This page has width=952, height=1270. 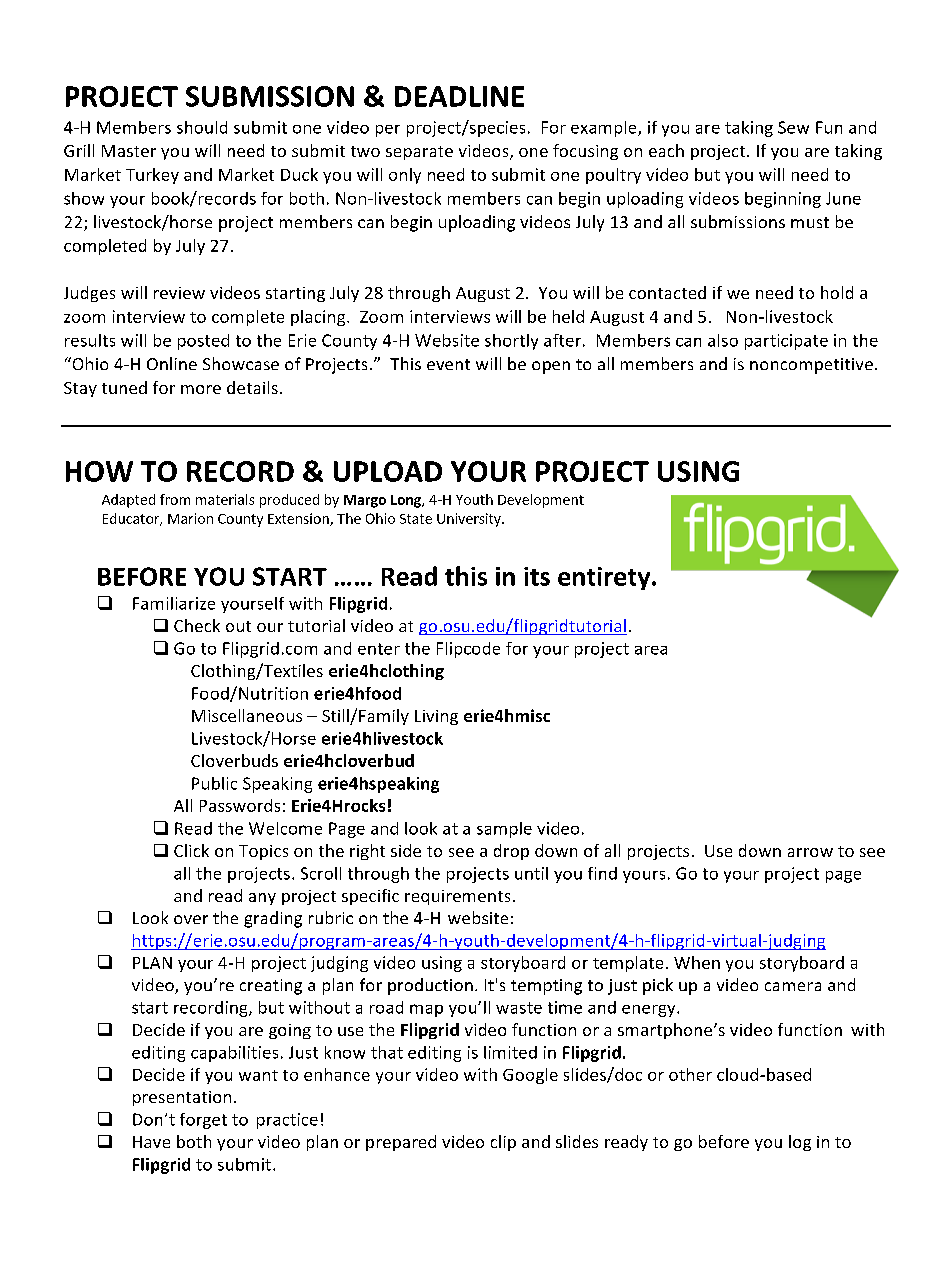 I want to click on Sew, so click(x=793, y=127).
